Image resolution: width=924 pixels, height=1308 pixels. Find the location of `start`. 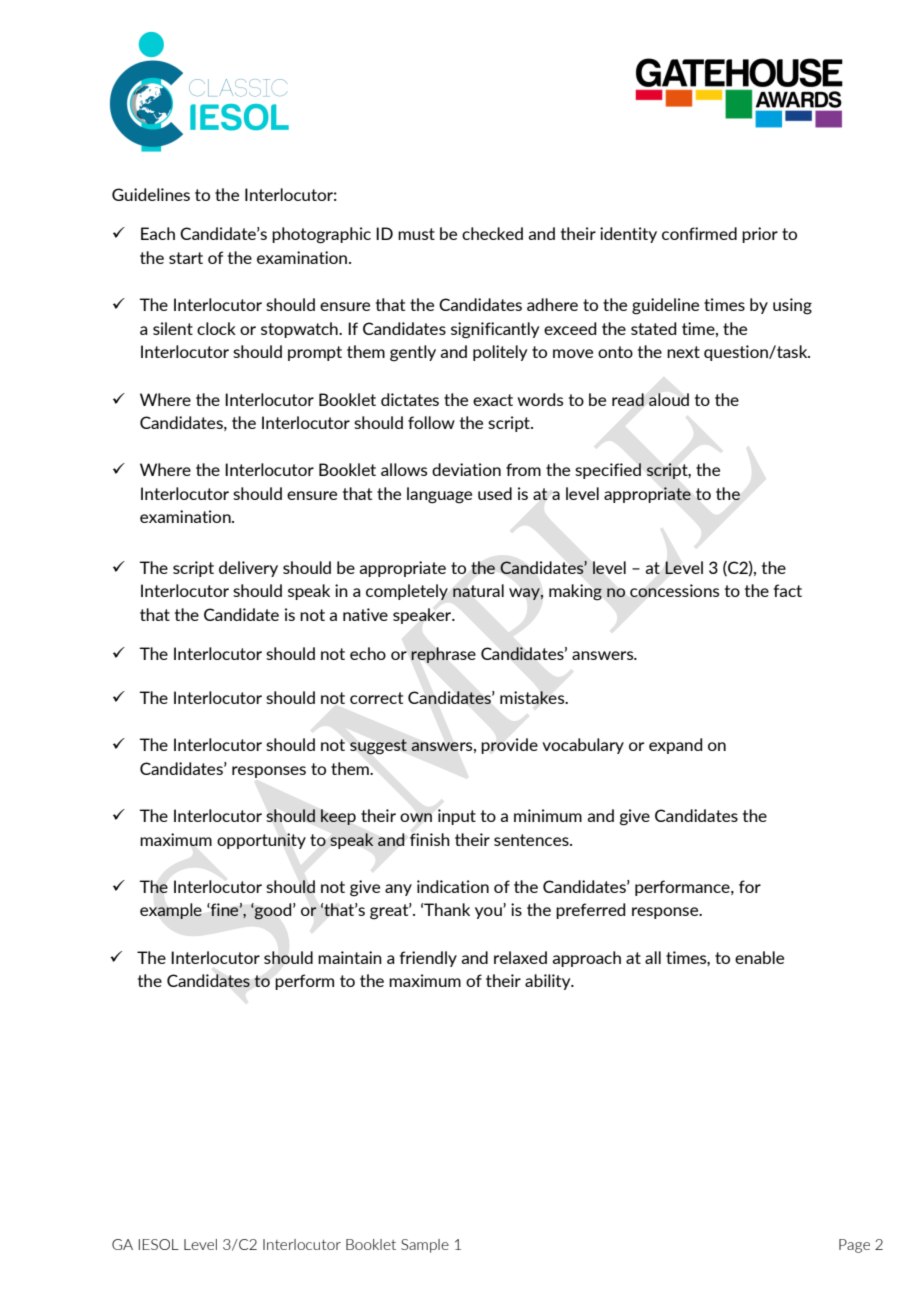

start is located at coordinates (186, 258).
